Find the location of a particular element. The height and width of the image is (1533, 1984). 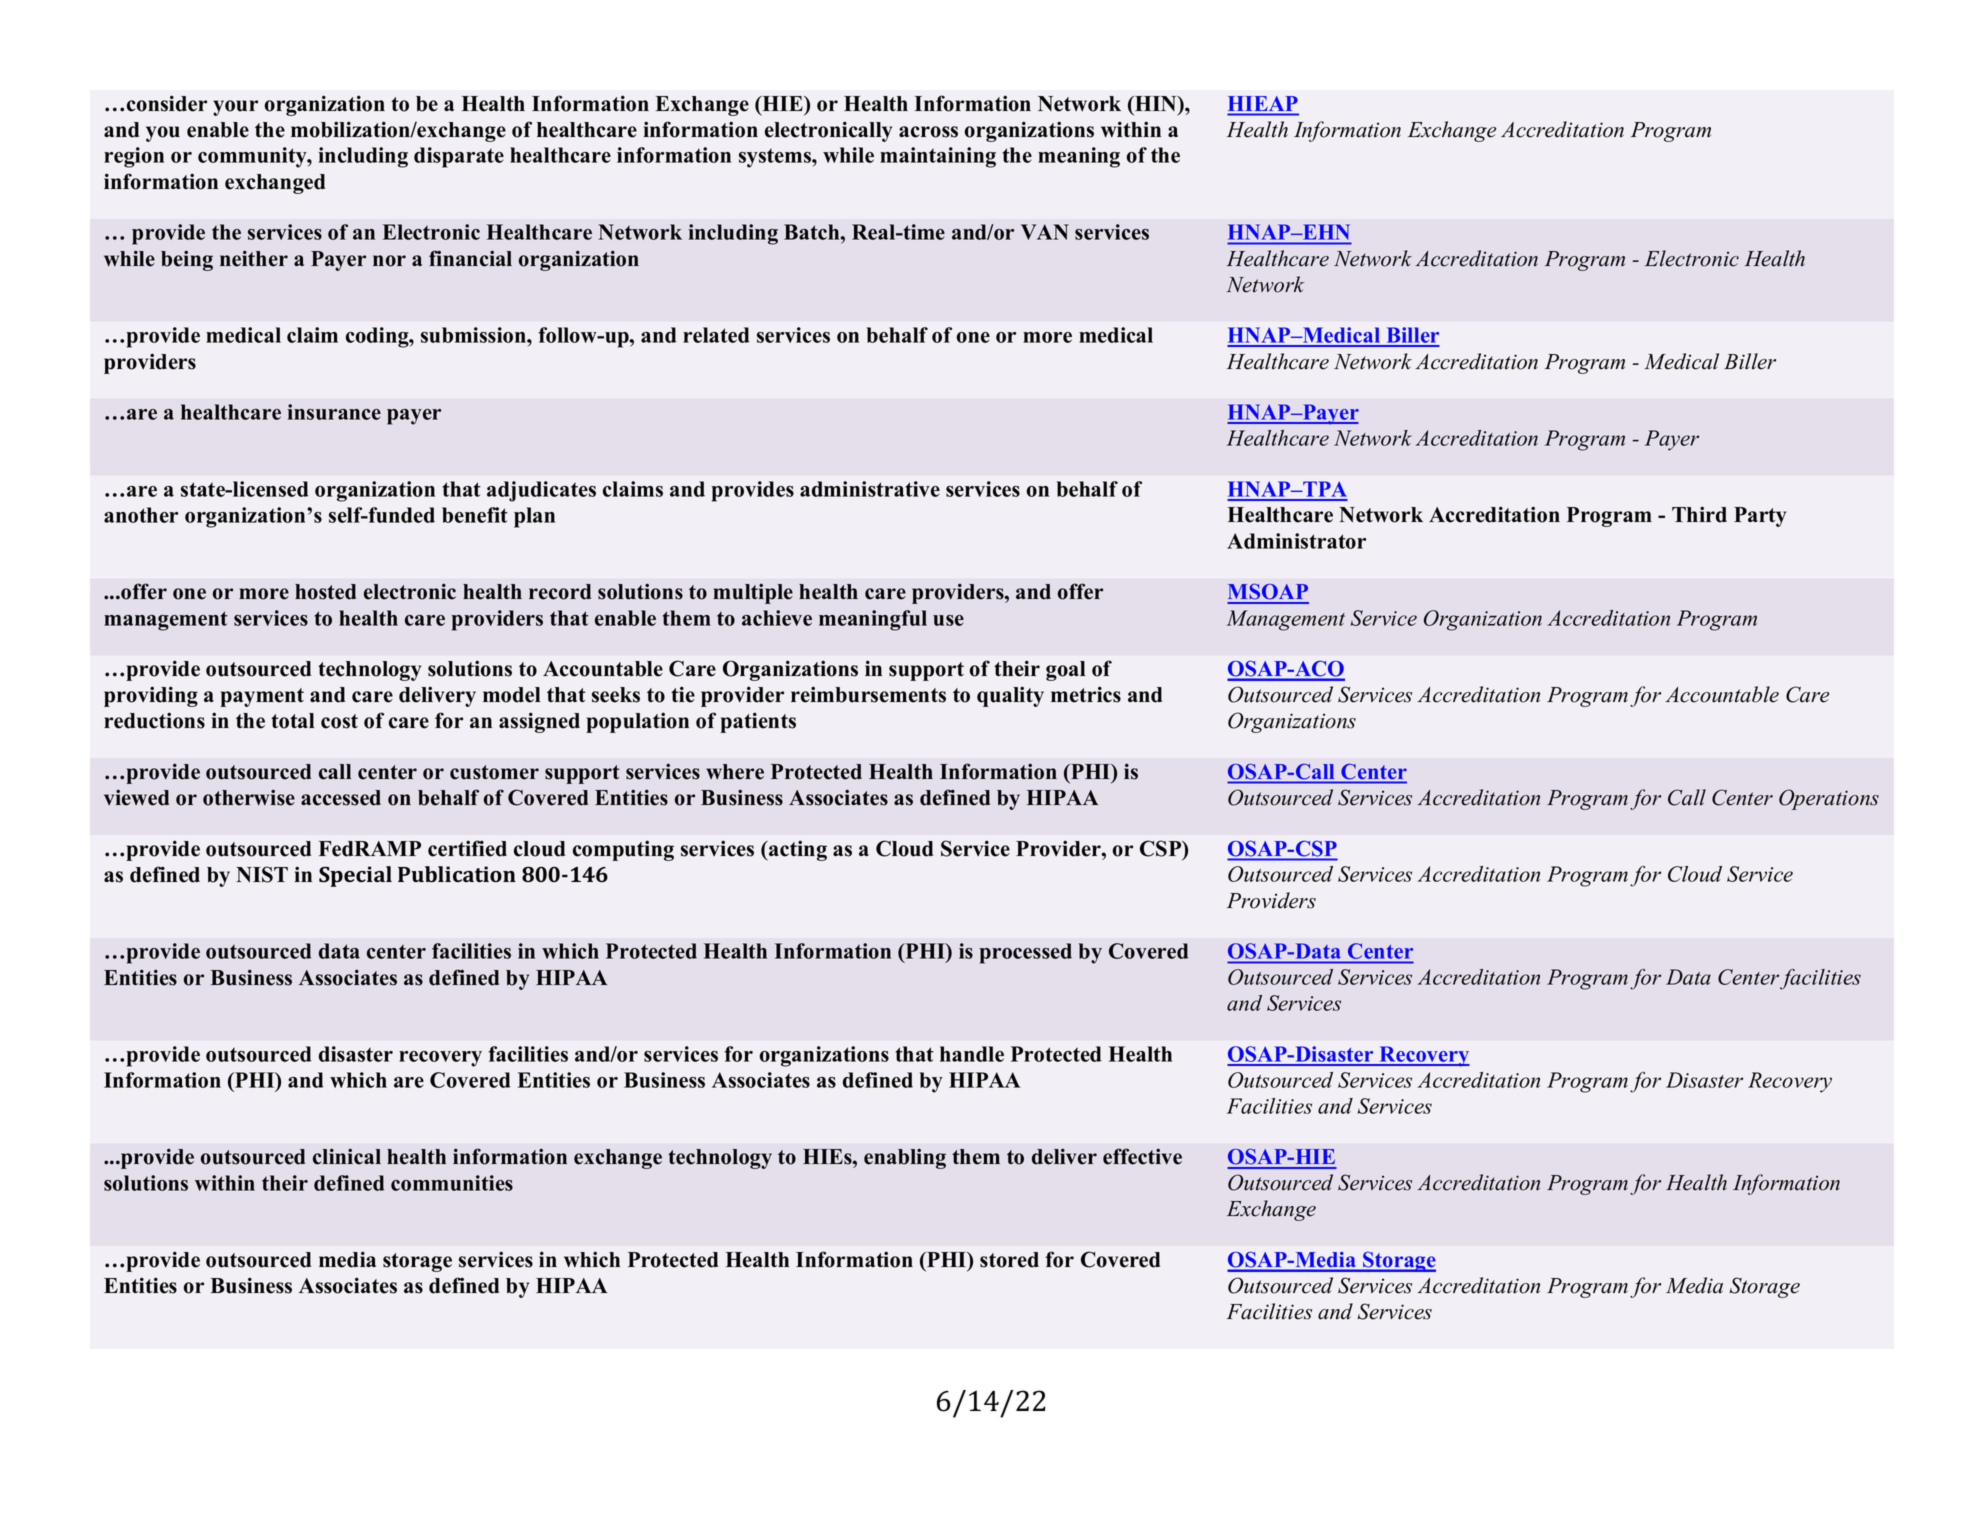

insurance is located at coordinates (334, 412).
